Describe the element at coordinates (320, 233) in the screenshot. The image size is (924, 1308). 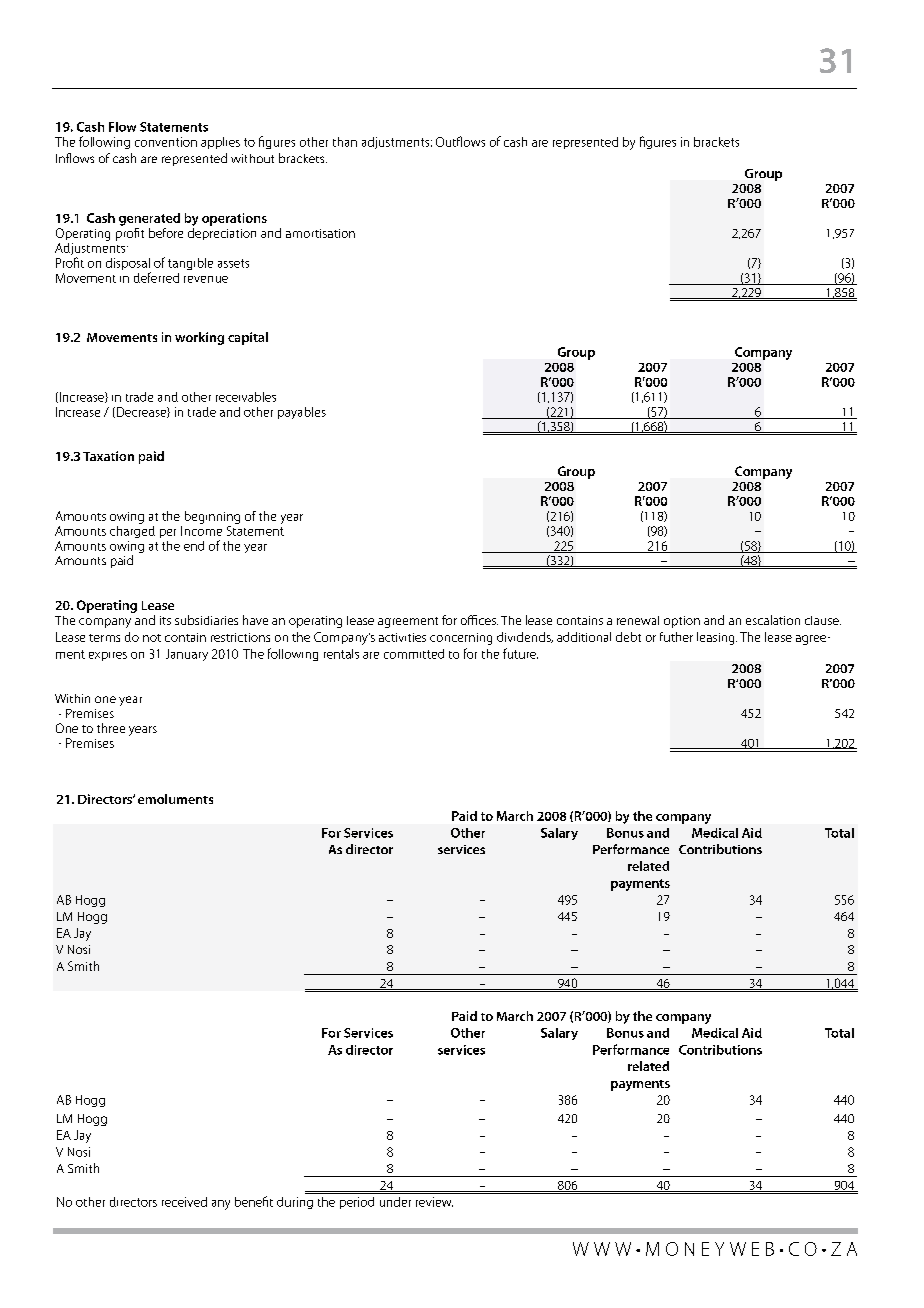
I see `amortisation` at that location.
